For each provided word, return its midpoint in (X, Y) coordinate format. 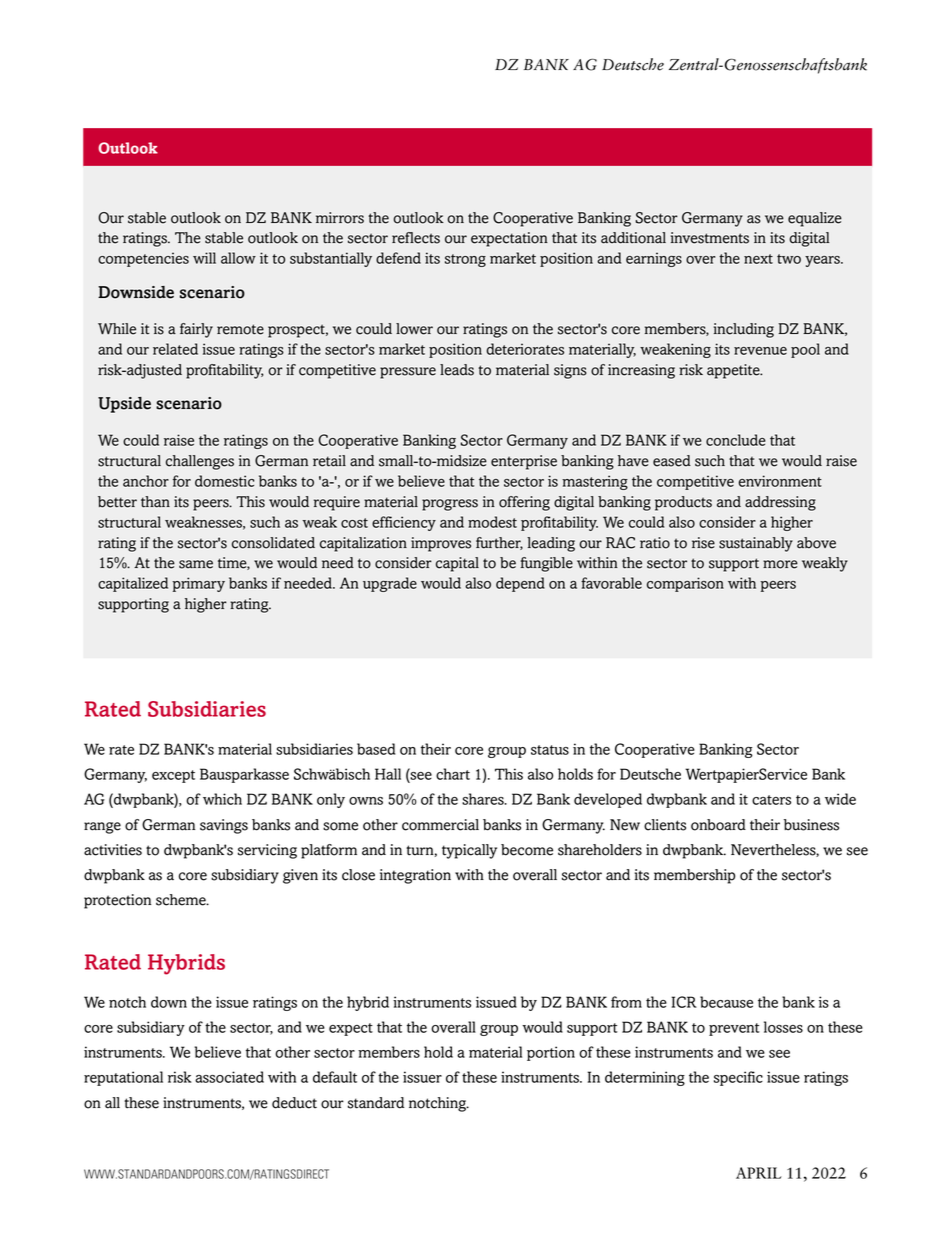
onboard (718, 825)
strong (465, 260)
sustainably (756, 544)
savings (224, 826)
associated (229, 1077)
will (204, 258)
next (758, 259)
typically (469, 851)
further (499, 543)
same (196, 564)
